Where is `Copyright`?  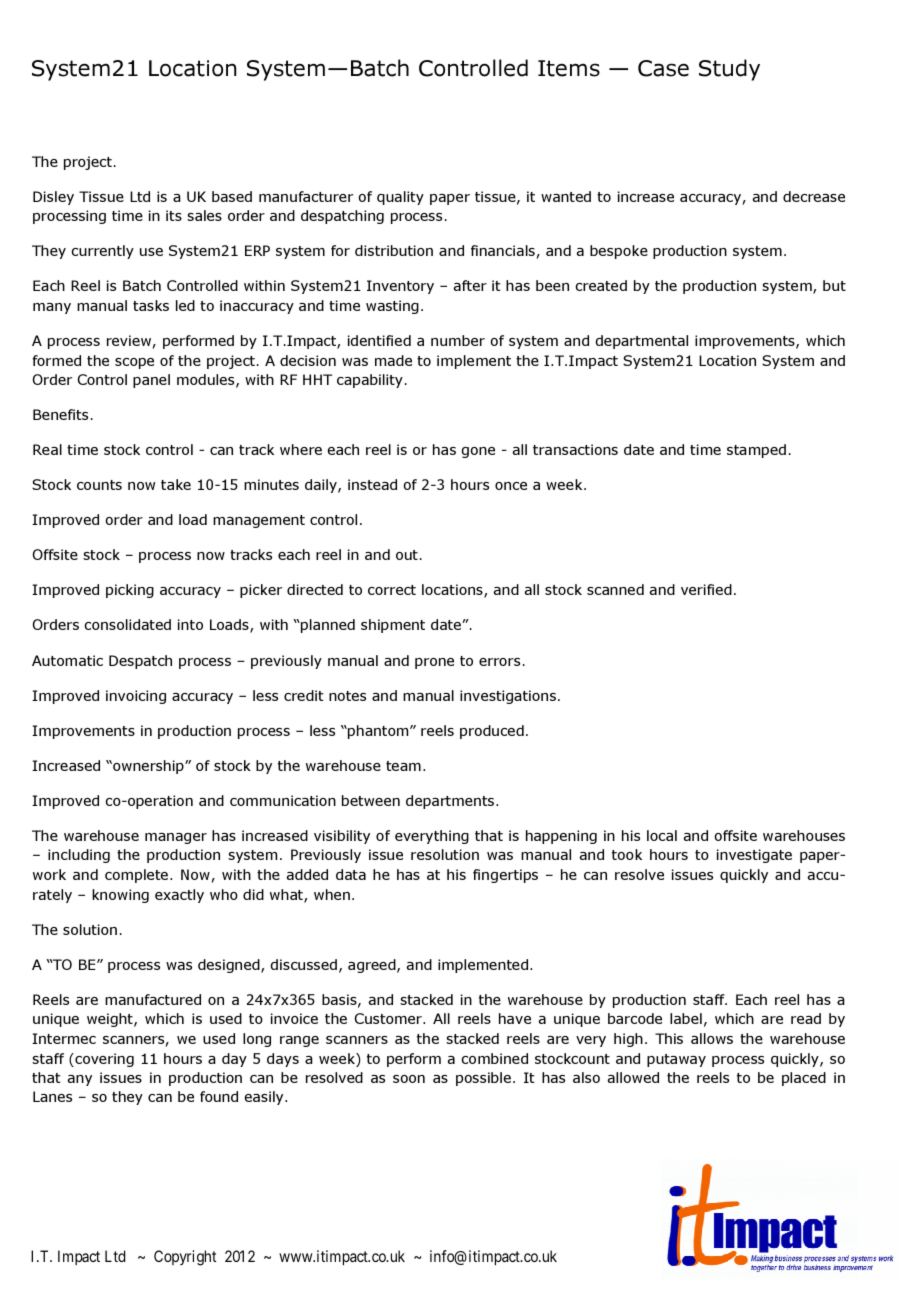 Copyright is located at coordinates (185, 1258).
